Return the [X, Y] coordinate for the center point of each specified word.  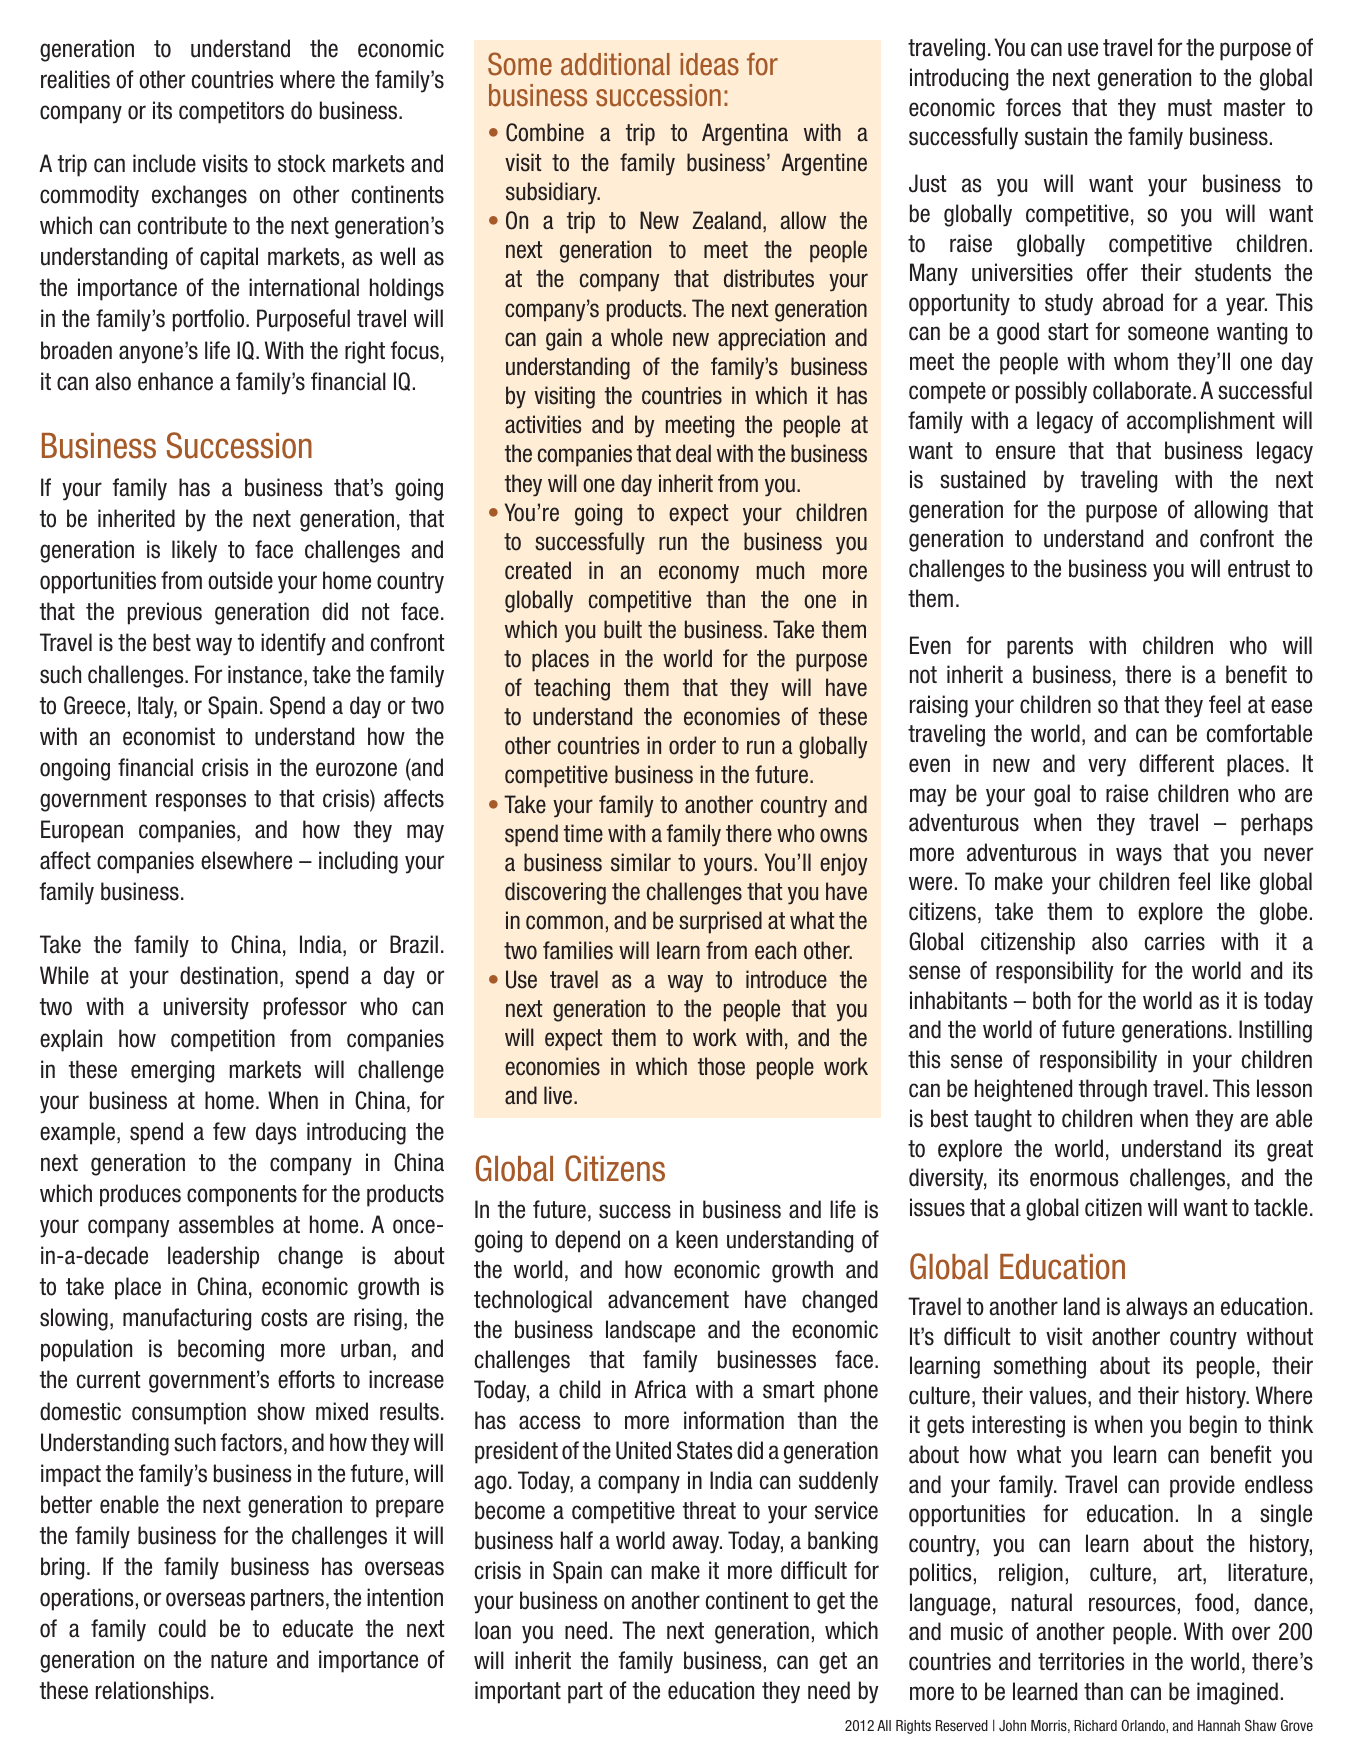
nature [239, 1660]
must [1190, 108]
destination [229, 975]
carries [1175, 941]
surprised [720, 922]
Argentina [745, 134]
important [518, 1692]
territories [1081, 1661]
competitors [231, 112]
